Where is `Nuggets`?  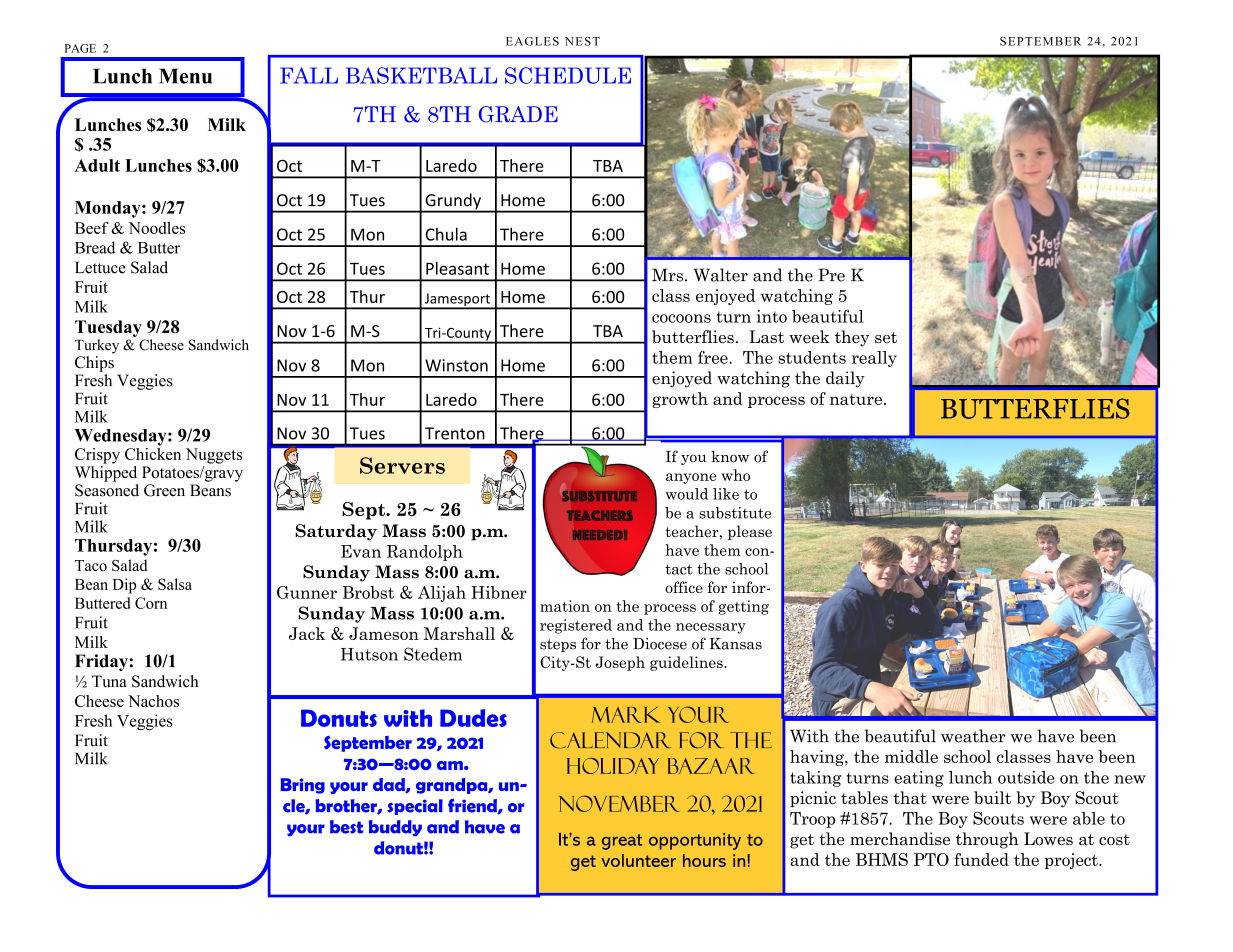 Nuggets is located at coordinates (214, 456).
